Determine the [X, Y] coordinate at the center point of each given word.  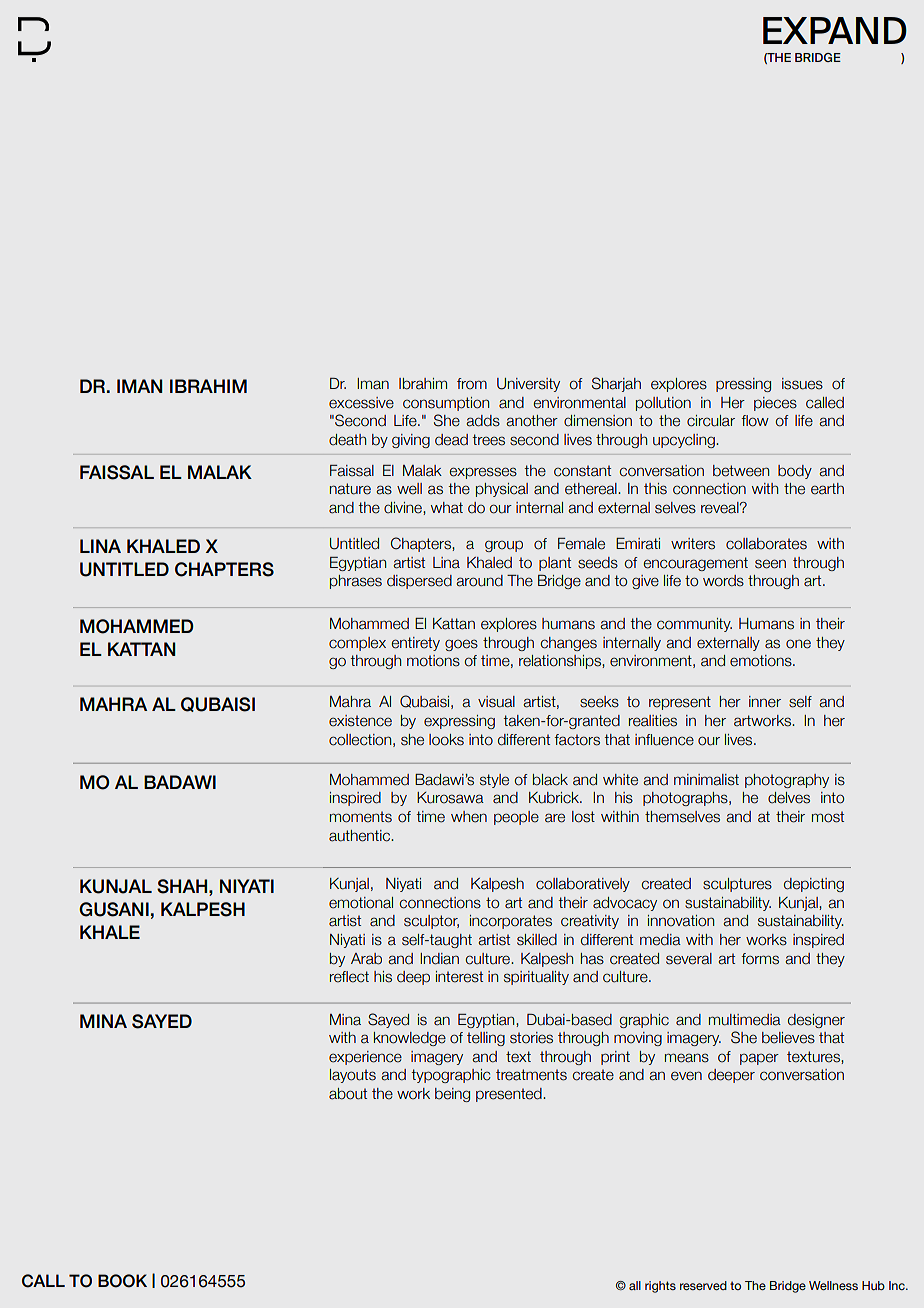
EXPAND [835, 30]
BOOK [122, 1281]
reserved [703, 1285]
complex [357, 644]
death [347, 440]
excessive [361, 403]
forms [760, 959]
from [472, 384]
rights [660, 1287]
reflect [349, 977]
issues [802, 384]
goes [461, 645]
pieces [775, 404]
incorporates [511, 922]
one [798, 644]
